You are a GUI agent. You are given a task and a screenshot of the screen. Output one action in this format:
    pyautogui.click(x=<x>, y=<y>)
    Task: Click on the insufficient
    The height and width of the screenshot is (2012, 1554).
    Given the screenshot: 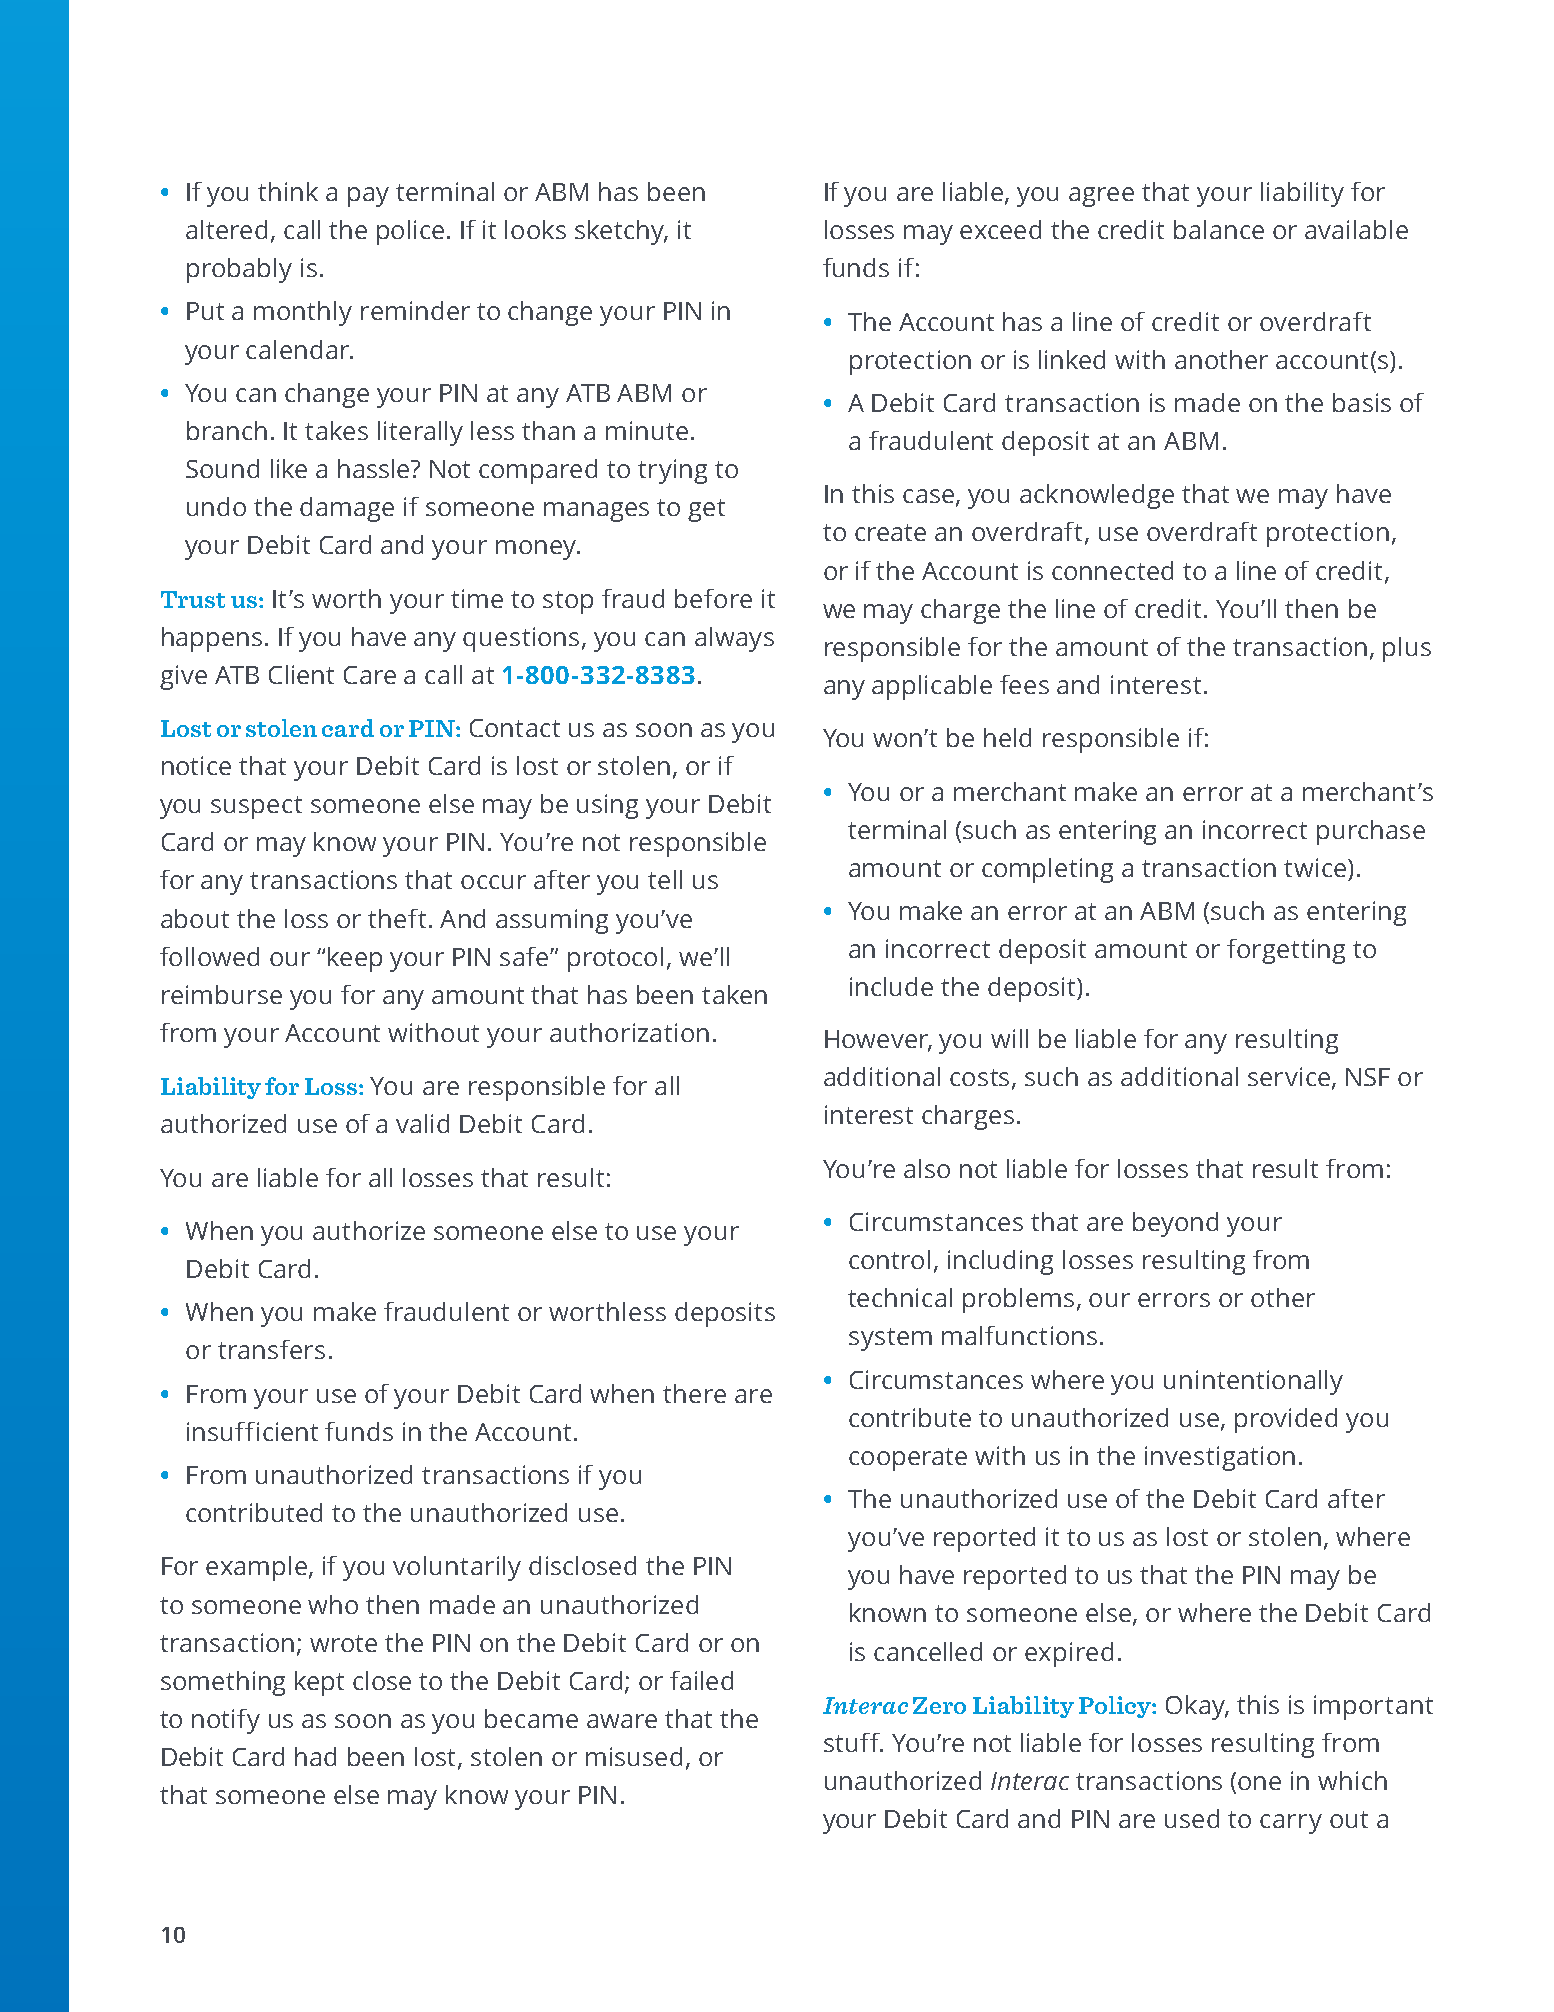 What is the action you would take?
    pyautogui.click(x=252, y=1431)
